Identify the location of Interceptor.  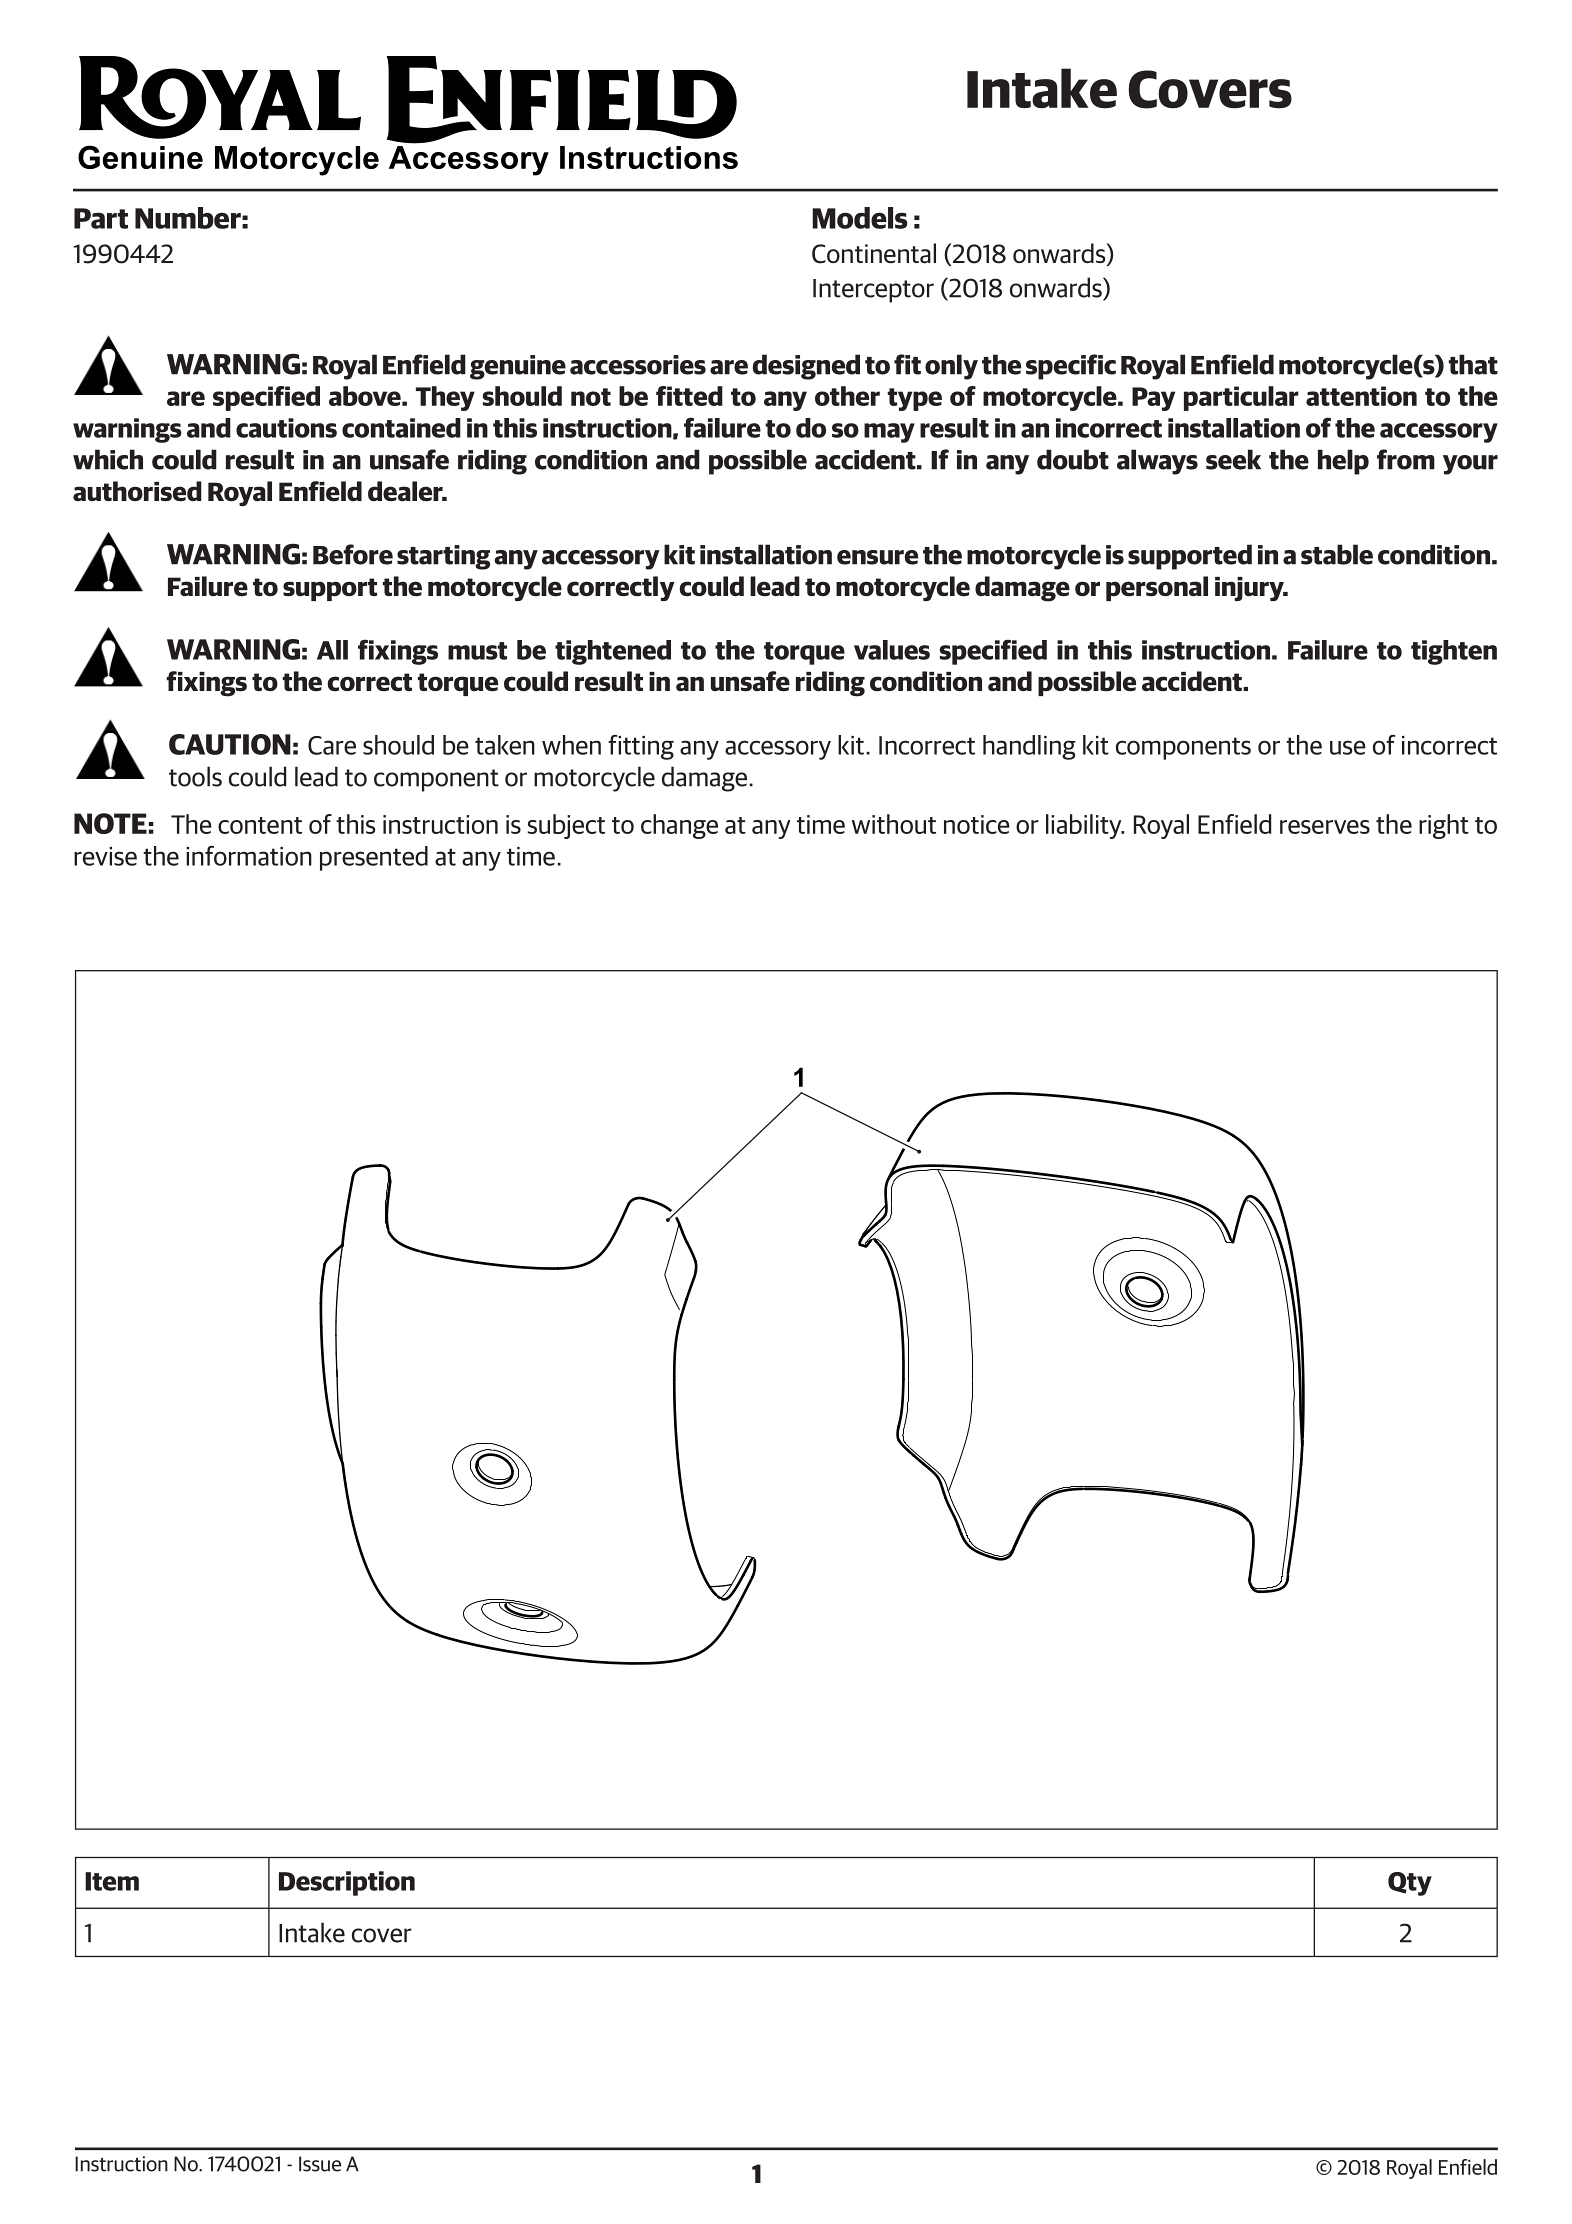
(873, 291).
